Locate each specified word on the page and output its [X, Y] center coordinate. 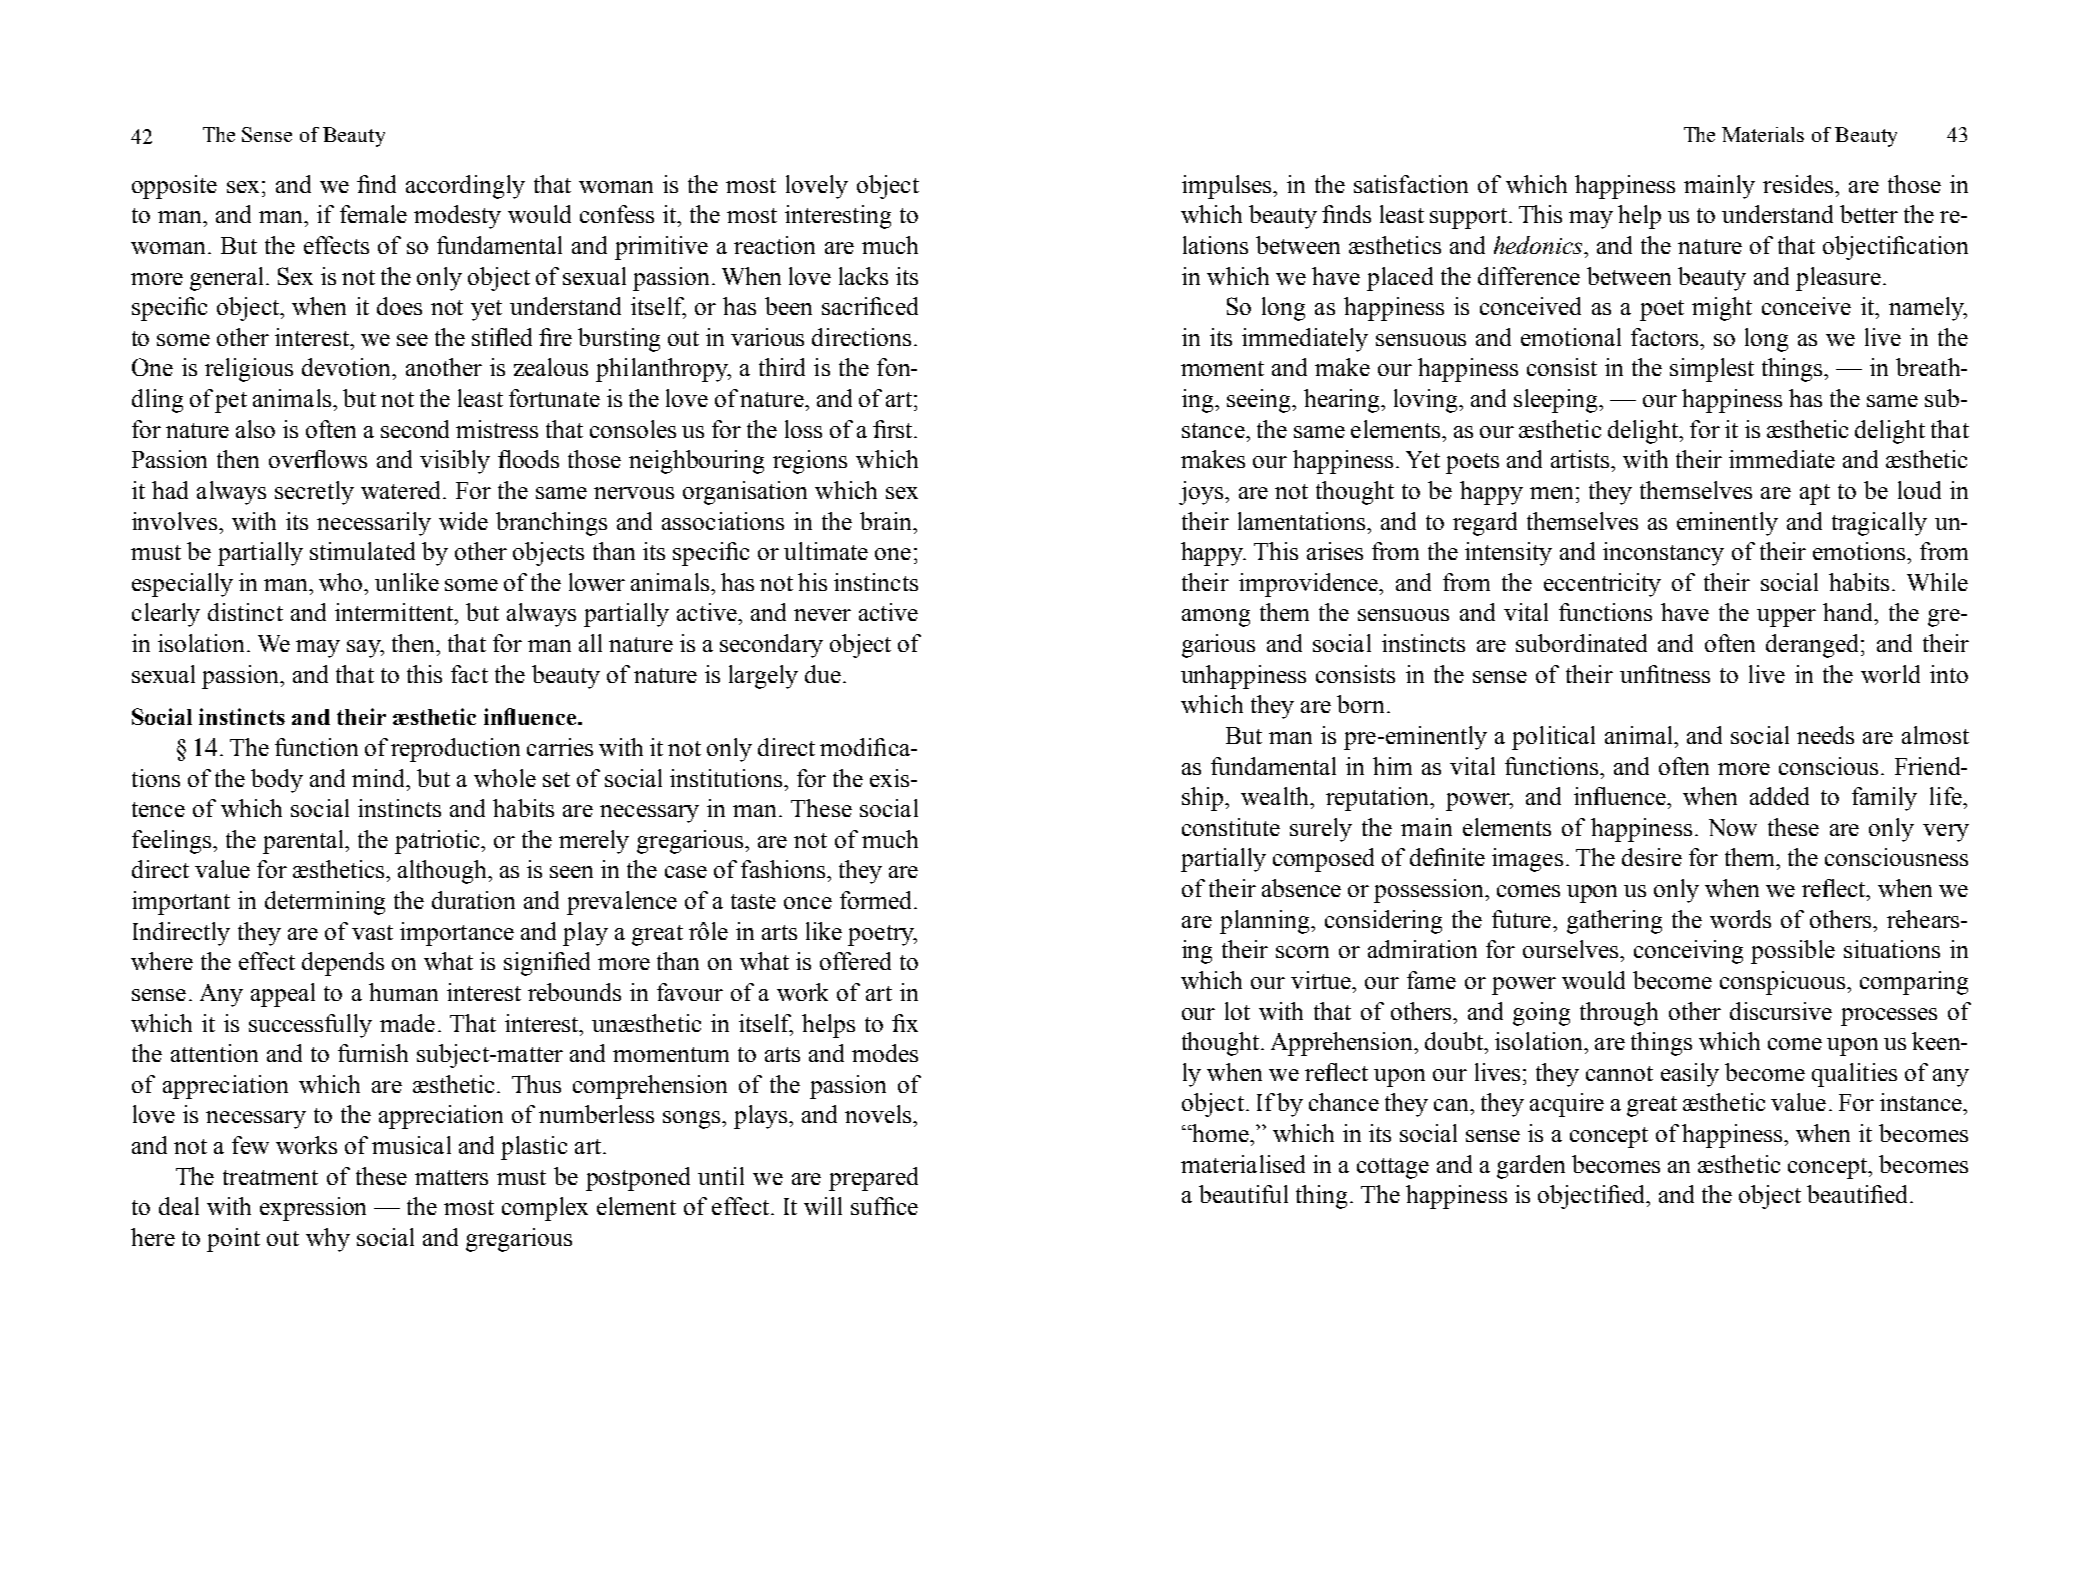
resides [1799, 184]
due [823, 674]
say [365, 649]
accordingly [465, 187]
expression [313, 1209]
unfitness [1665, 674]
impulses [1228, 187]
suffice [884, 1206]
